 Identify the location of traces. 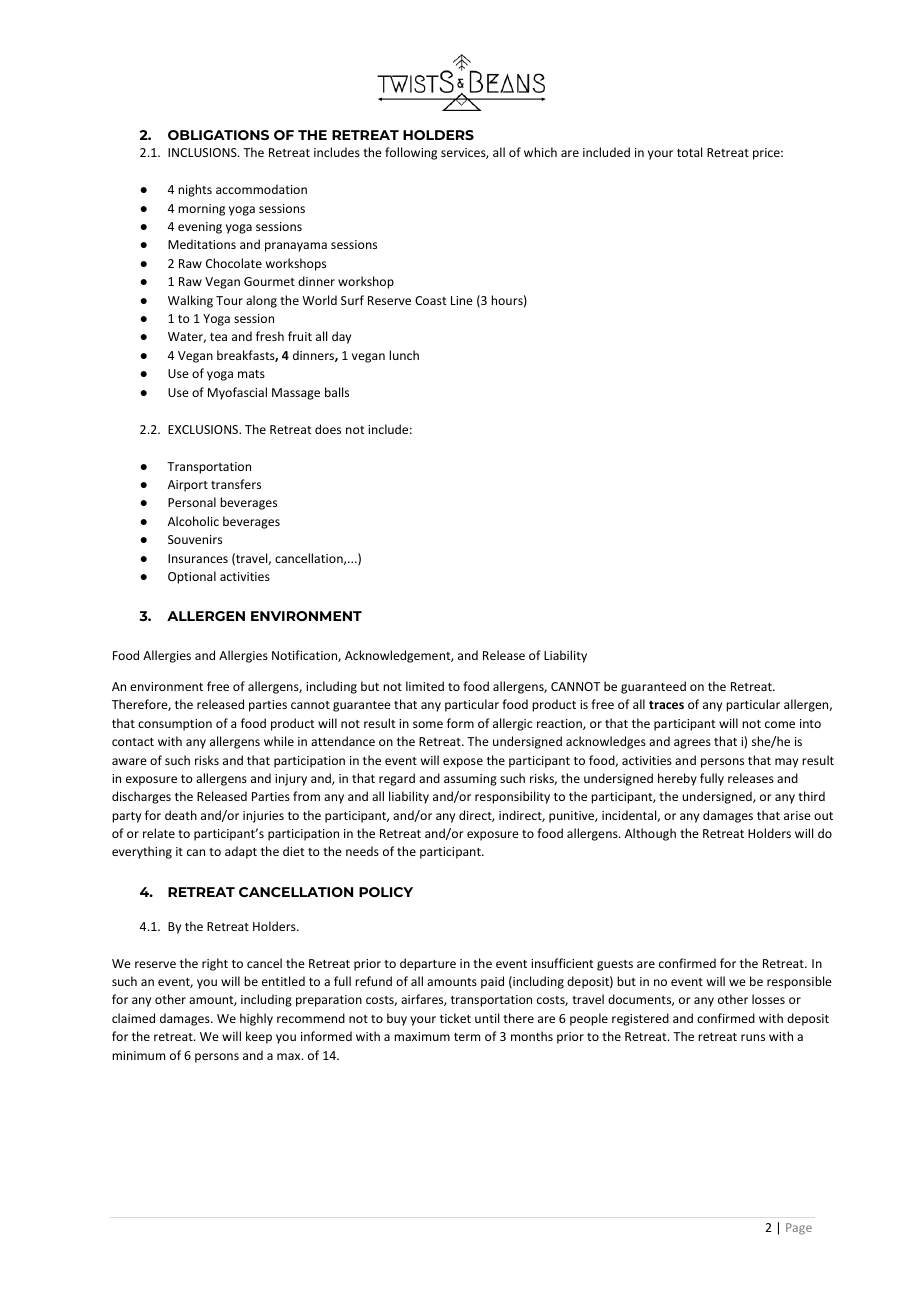
(666, 705).
